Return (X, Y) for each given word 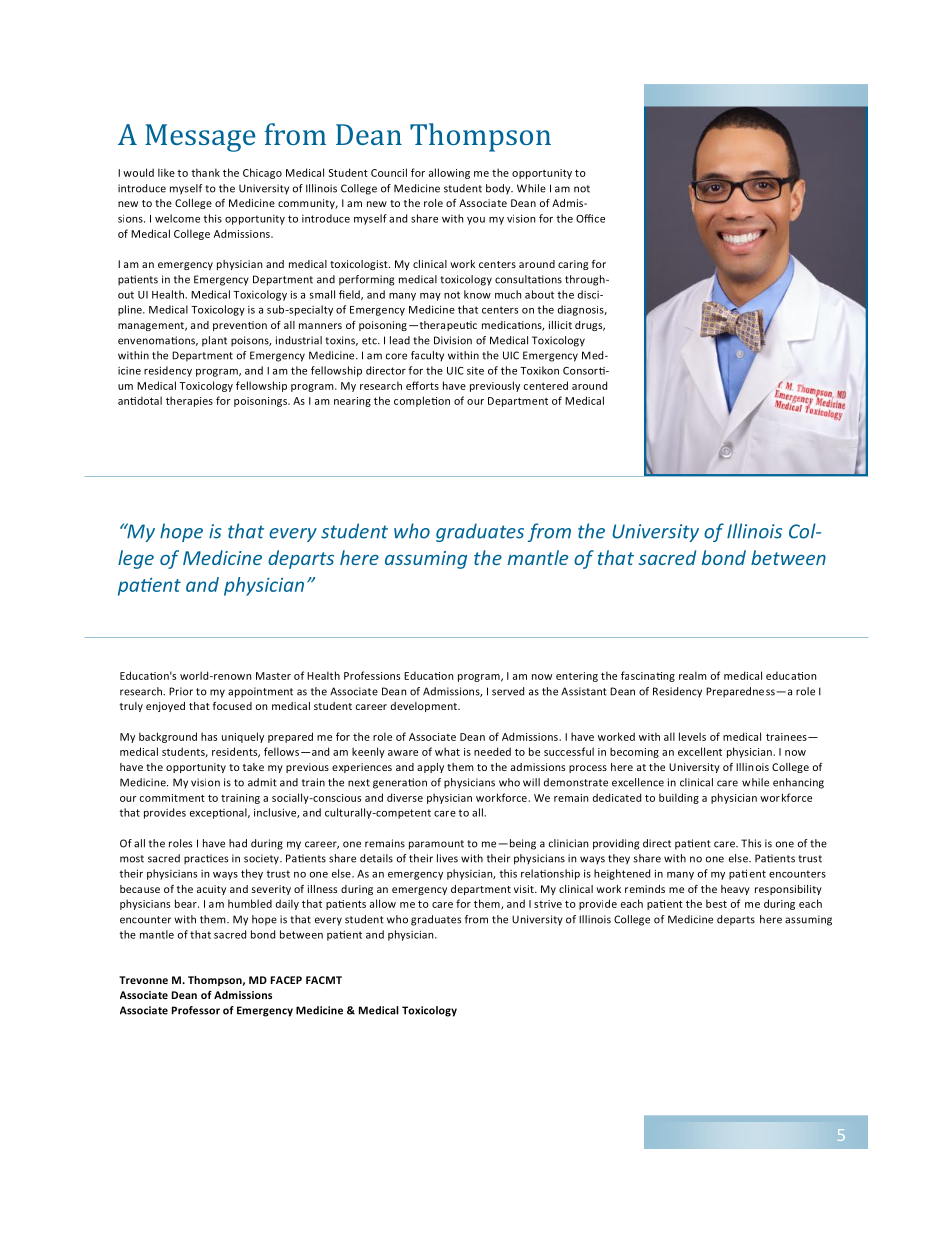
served (508, 691)
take (253, 767)
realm (693, 675)
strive (548, 904)
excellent (700, 751)
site (475, 370)
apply (430, 768)
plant (214, 341)
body (499, 189)
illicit (560, 325)
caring (573, 265)
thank (205, 172)
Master (273, 676)
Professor (196, 1010)
